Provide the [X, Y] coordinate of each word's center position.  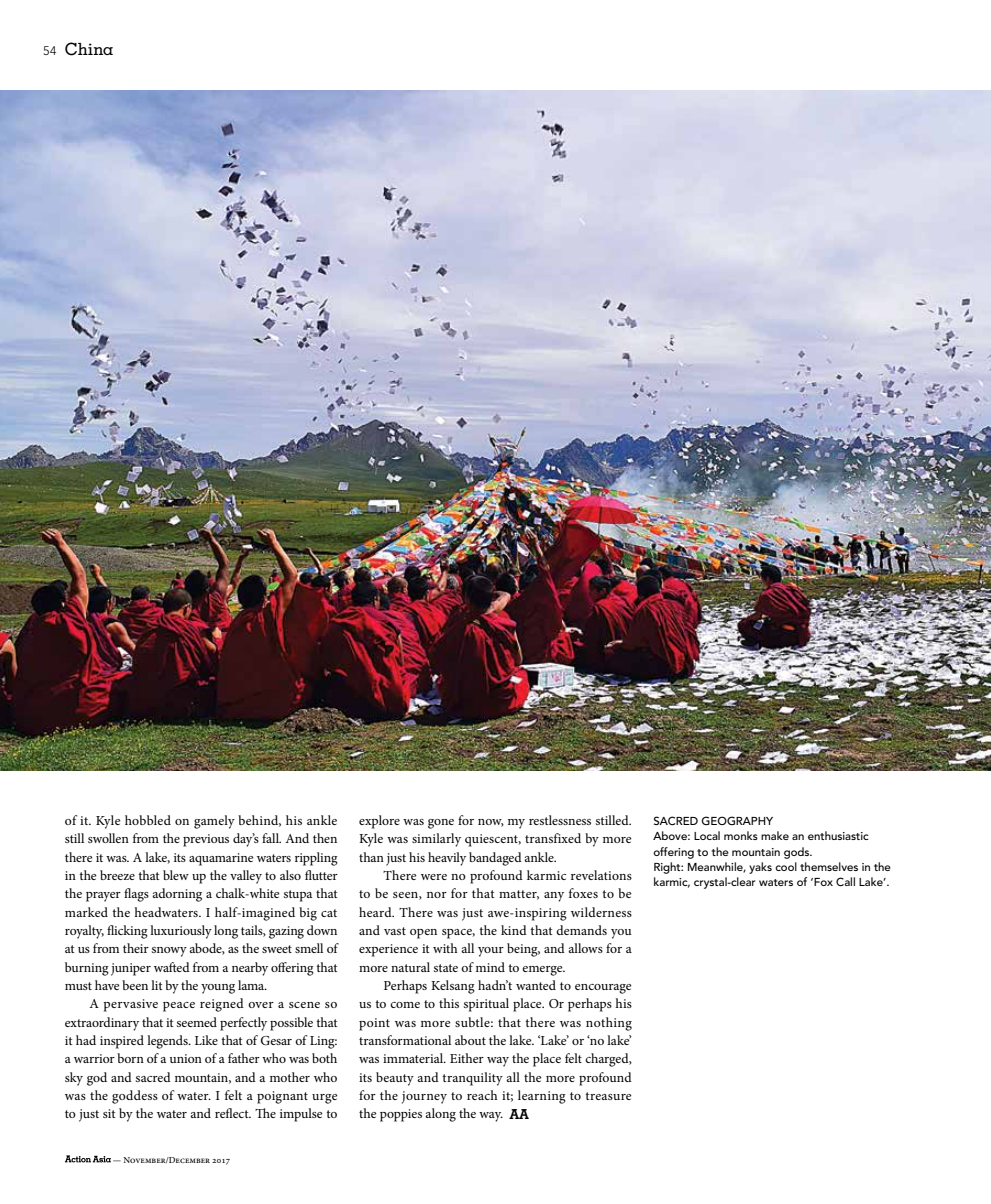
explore [379, 822]
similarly [436, 840]
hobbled [148, 820]
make [775, 835]
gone [441, 824]
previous [206, 840]
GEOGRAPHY [737, 820]
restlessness [560, 820]
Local [707, 835]
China [89, 49]
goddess [135, 1097]
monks [741, 835]
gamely [214, 822]
